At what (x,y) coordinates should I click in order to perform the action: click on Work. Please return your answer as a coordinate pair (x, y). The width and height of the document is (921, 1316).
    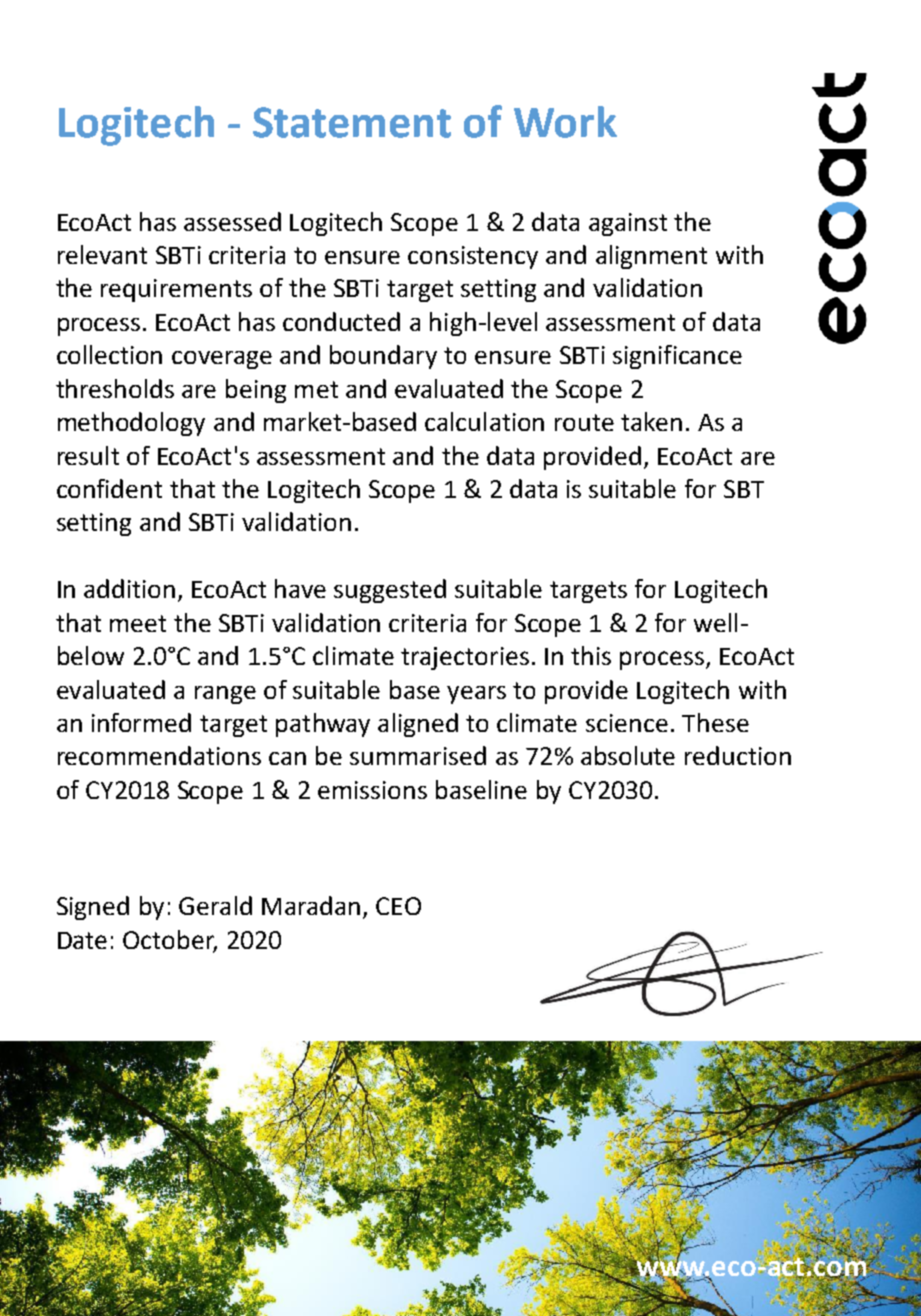
    Looking at the image, I should click on (565, 122).
